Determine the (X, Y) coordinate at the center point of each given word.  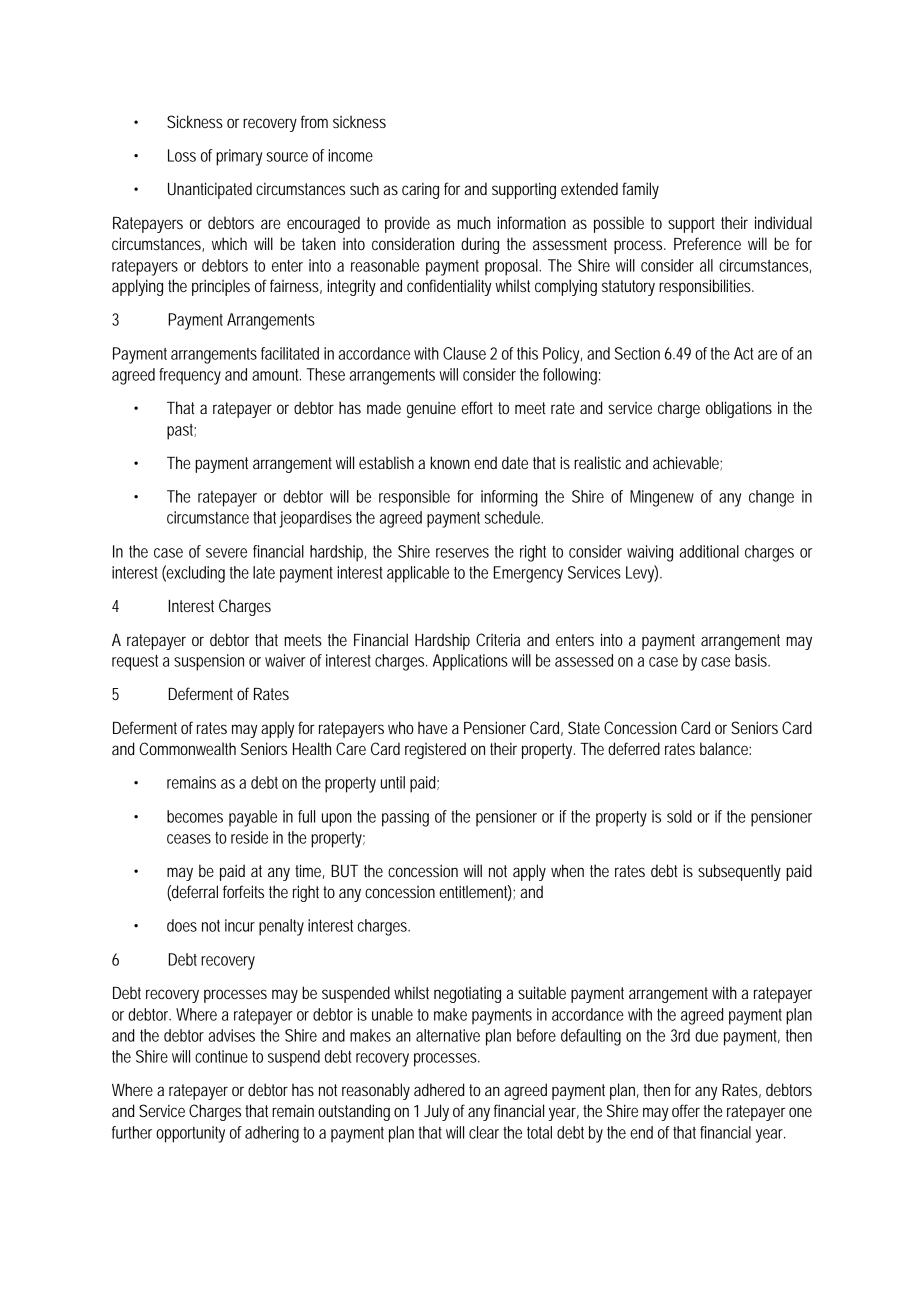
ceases (189, 839)
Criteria (498, 639)
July (436, 1112)
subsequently (739, 872)
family (640, 190)
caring (420, 191)
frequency (190, 376)
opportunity (190, 1134)
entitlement (475, 893)
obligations (739, 409)
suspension (209, 662)
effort (477, 407)
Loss (182, 155)
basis (752, 660)
